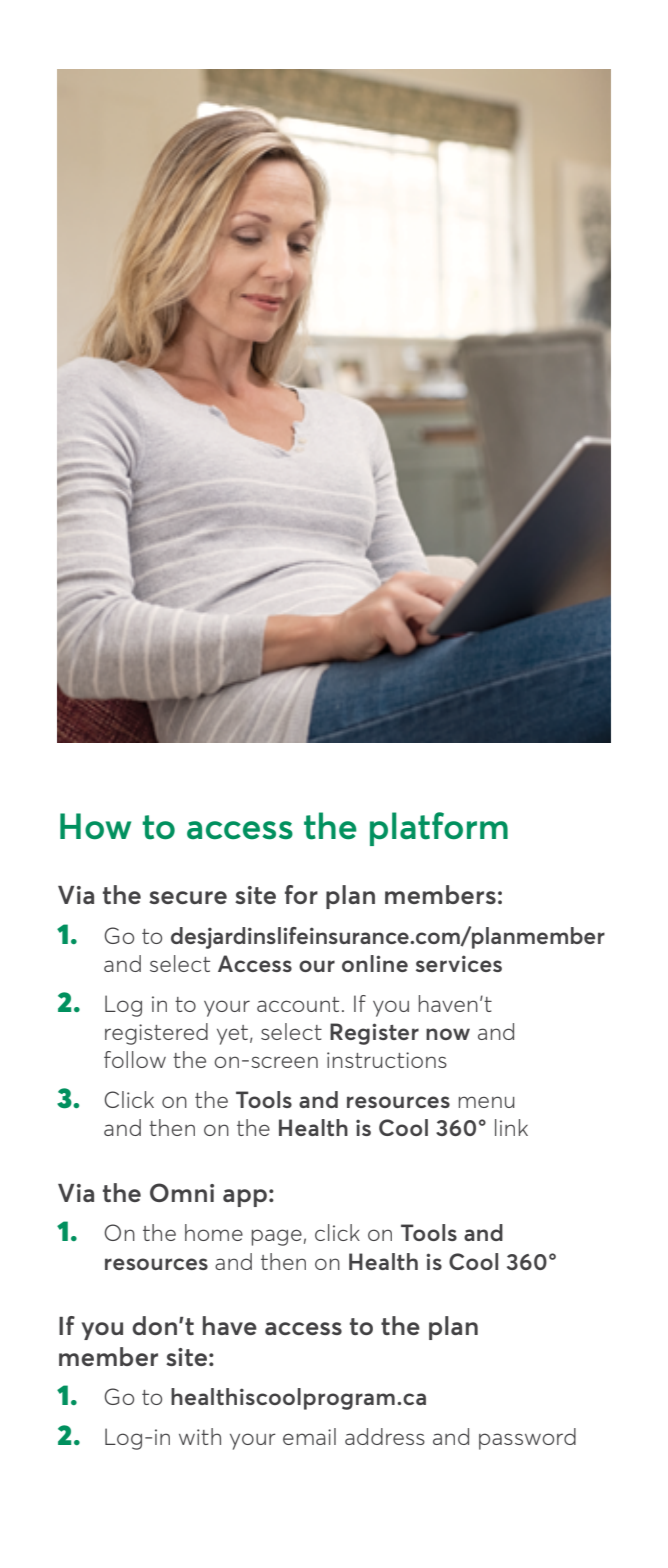 Image resolution: width=668 pixels, height=1568 pixels. Describe the element at coordinates (448, 1034) in the page. I see `now` at that location.
